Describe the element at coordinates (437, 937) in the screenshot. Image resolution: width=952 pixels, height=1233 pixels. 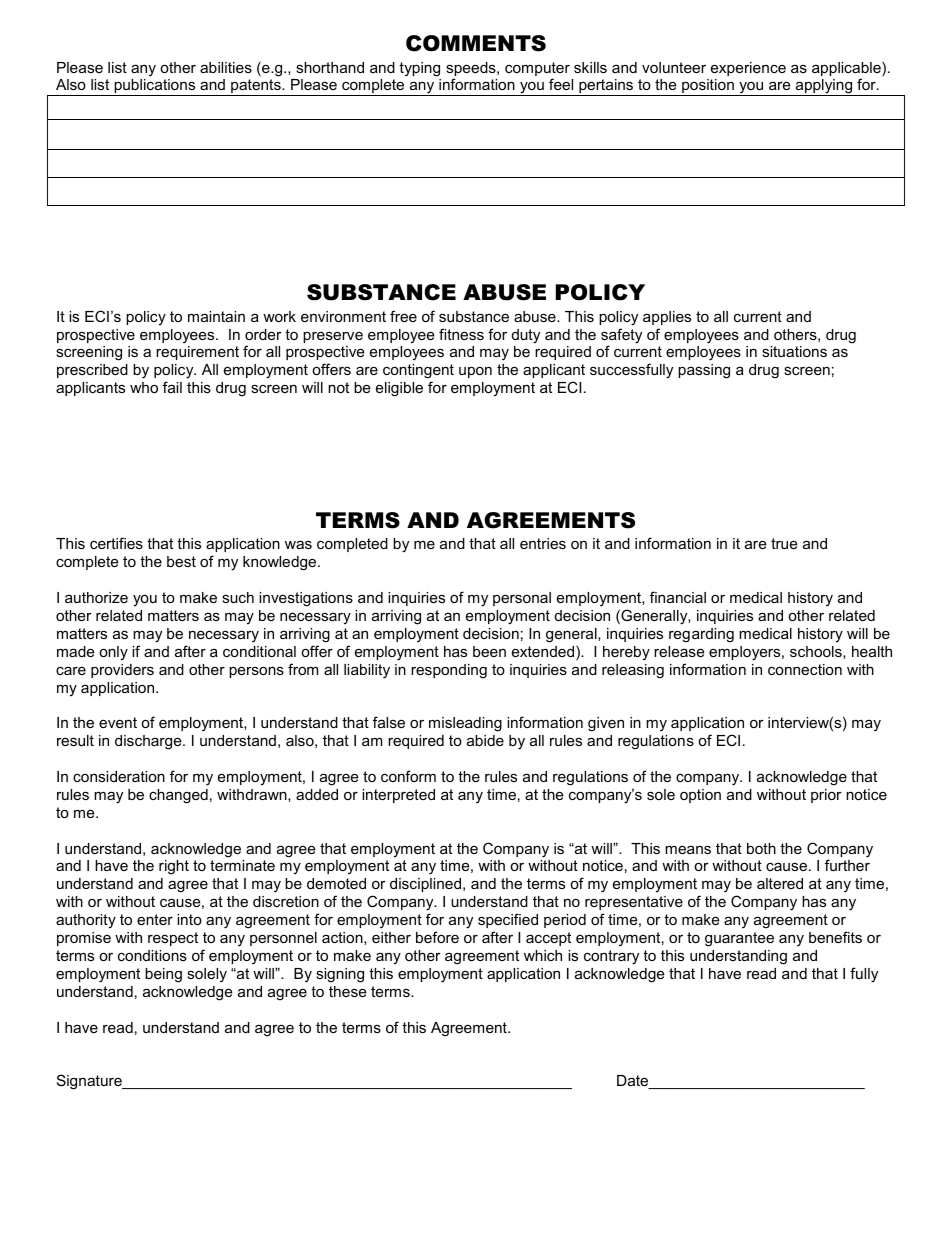
I see `before` at that location.
